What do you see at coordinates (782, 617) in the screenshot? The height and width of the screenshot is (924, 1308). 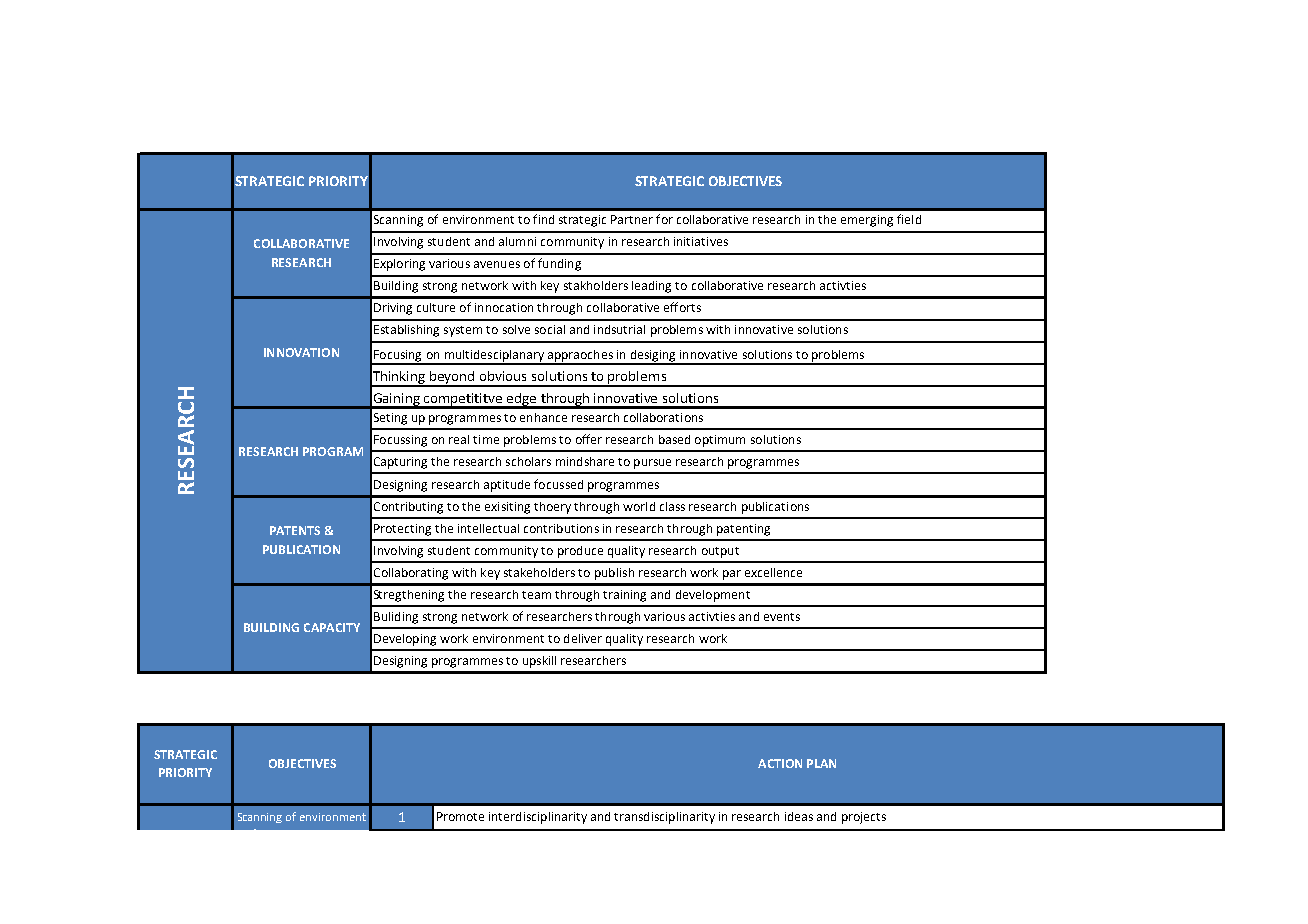 I see `events` at bounding box center [782, 617].
